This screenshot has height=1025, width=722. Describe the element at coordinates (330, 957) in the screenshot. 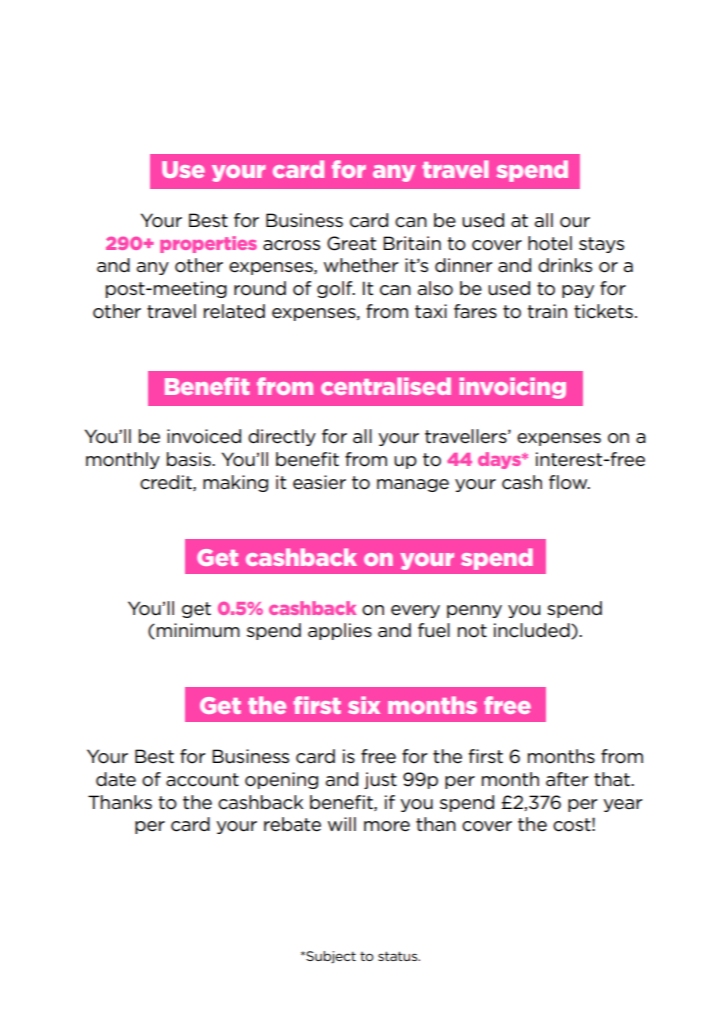

I see `Subject` at that location.
